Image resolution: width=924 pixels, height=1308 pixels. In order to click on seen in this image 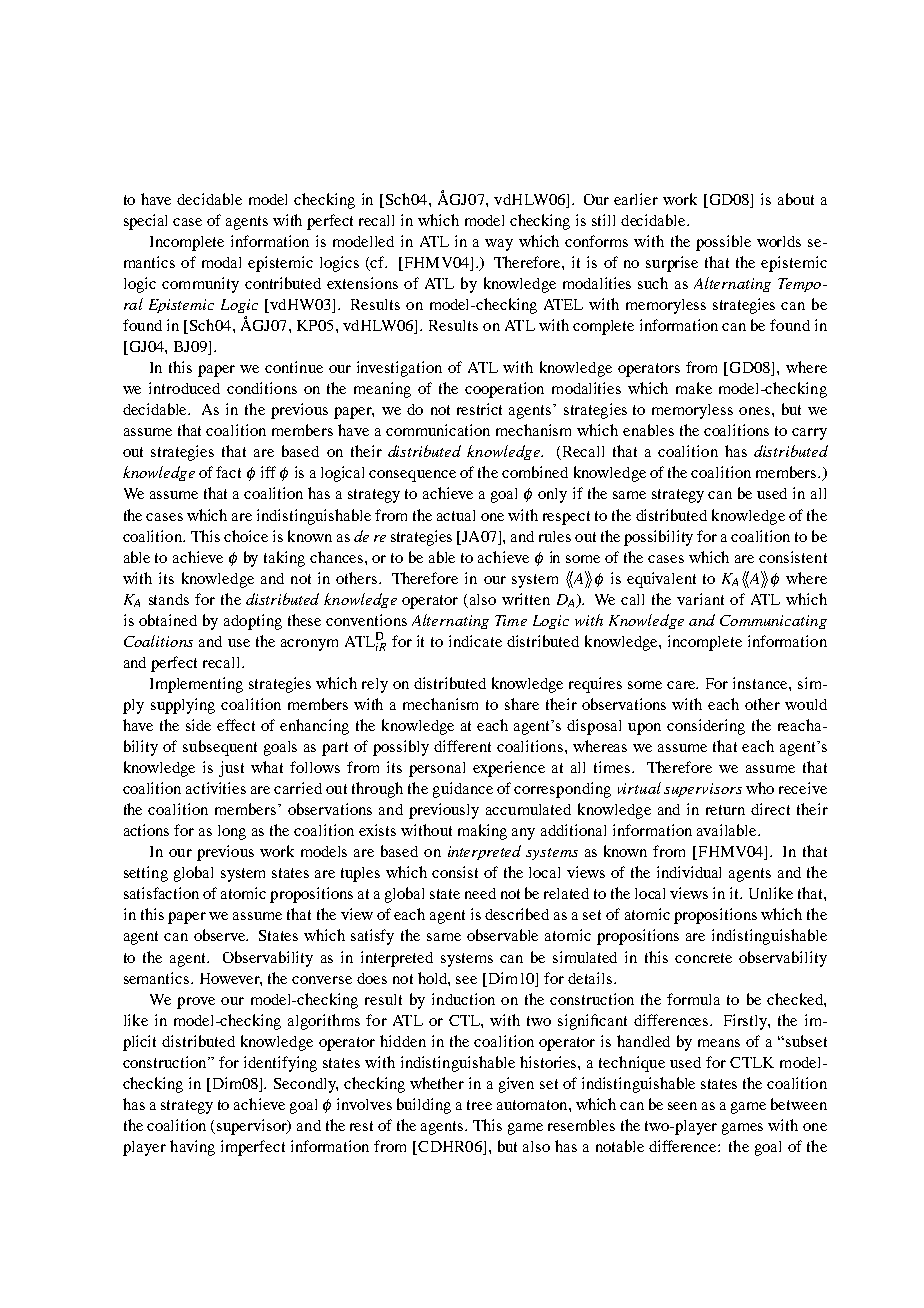, I will do `click(682, 1106)`.
